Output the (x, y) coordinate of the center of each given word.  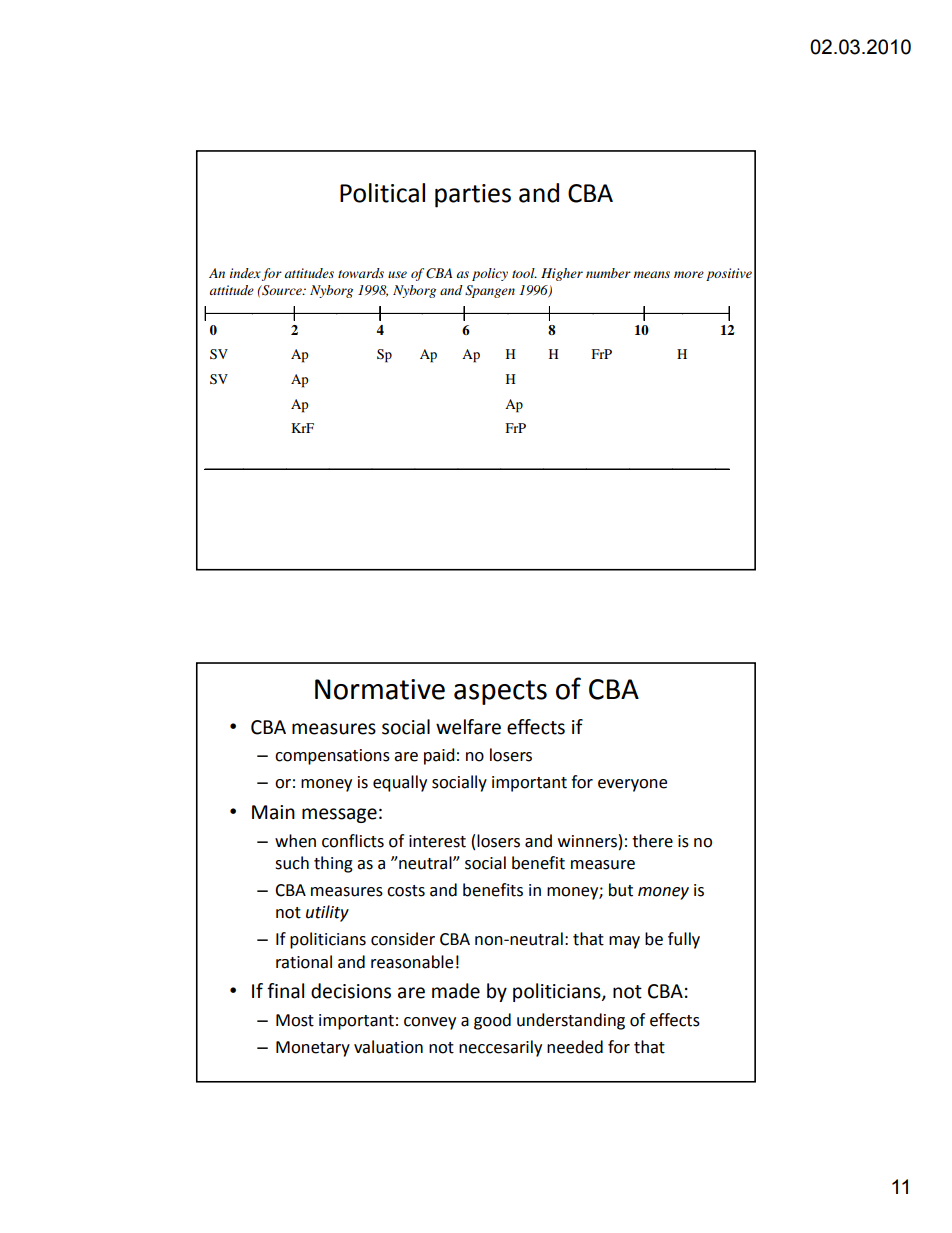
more (689, 274)
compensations (332, 757)
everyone (632, 785)
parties (473, 196)
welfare (468, 727)
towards (361, 273)
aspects (500, 692)
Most (295, 1020)
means (652, 274)
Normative (380, 689)
